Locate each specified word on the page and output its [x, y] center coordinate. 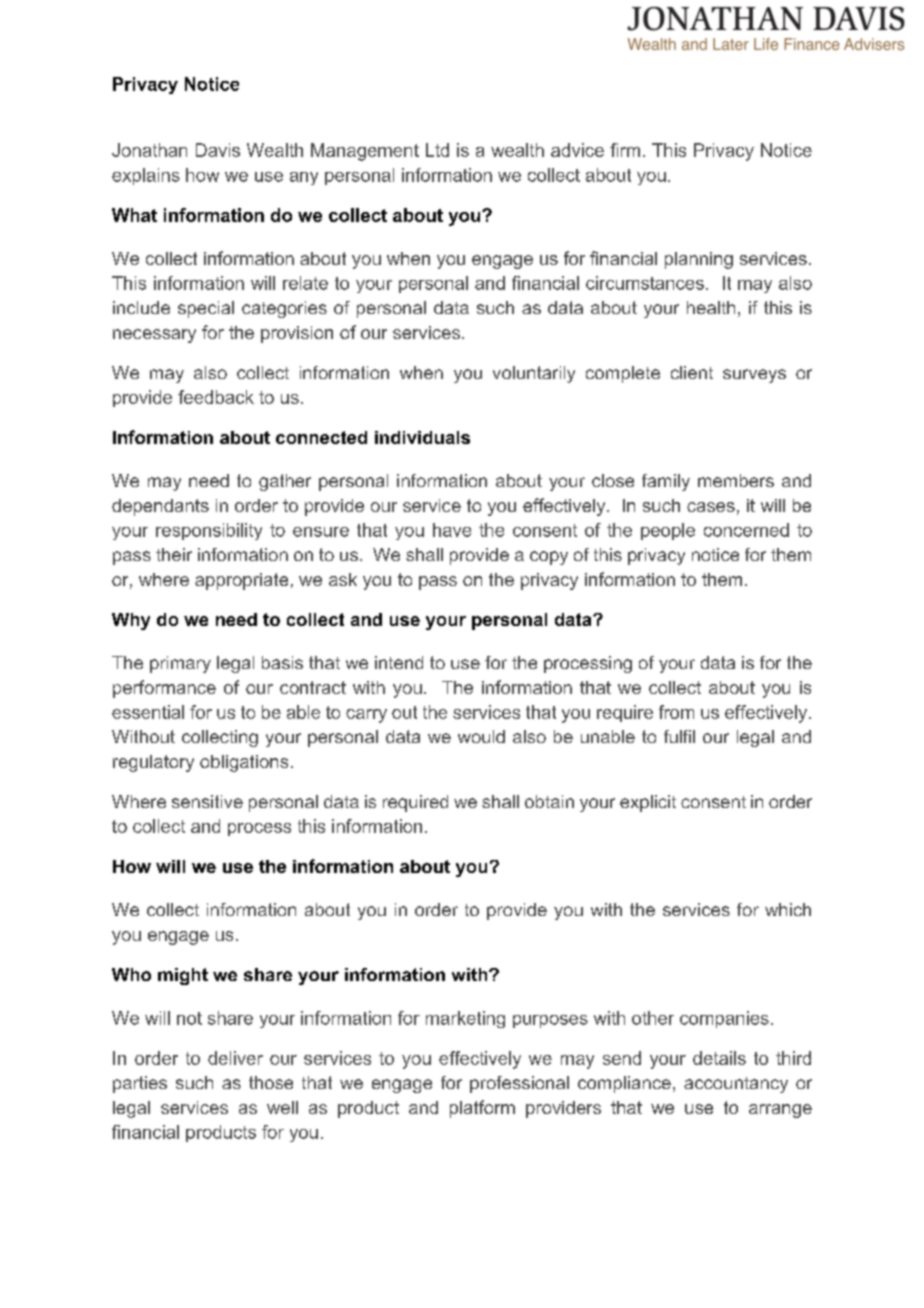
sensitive [207, 801]
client [692, 372]
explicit [648, 803]
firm [625, 150]
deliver [235, 1058]
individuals [422, 437]
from [676, 712]
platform [482, 1109]
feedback [216, 397]
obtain [549, 801]
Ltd [437, 150]
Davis [218, 150]
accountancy [736, 1085]
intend [399, 662]
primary [180, 664]
